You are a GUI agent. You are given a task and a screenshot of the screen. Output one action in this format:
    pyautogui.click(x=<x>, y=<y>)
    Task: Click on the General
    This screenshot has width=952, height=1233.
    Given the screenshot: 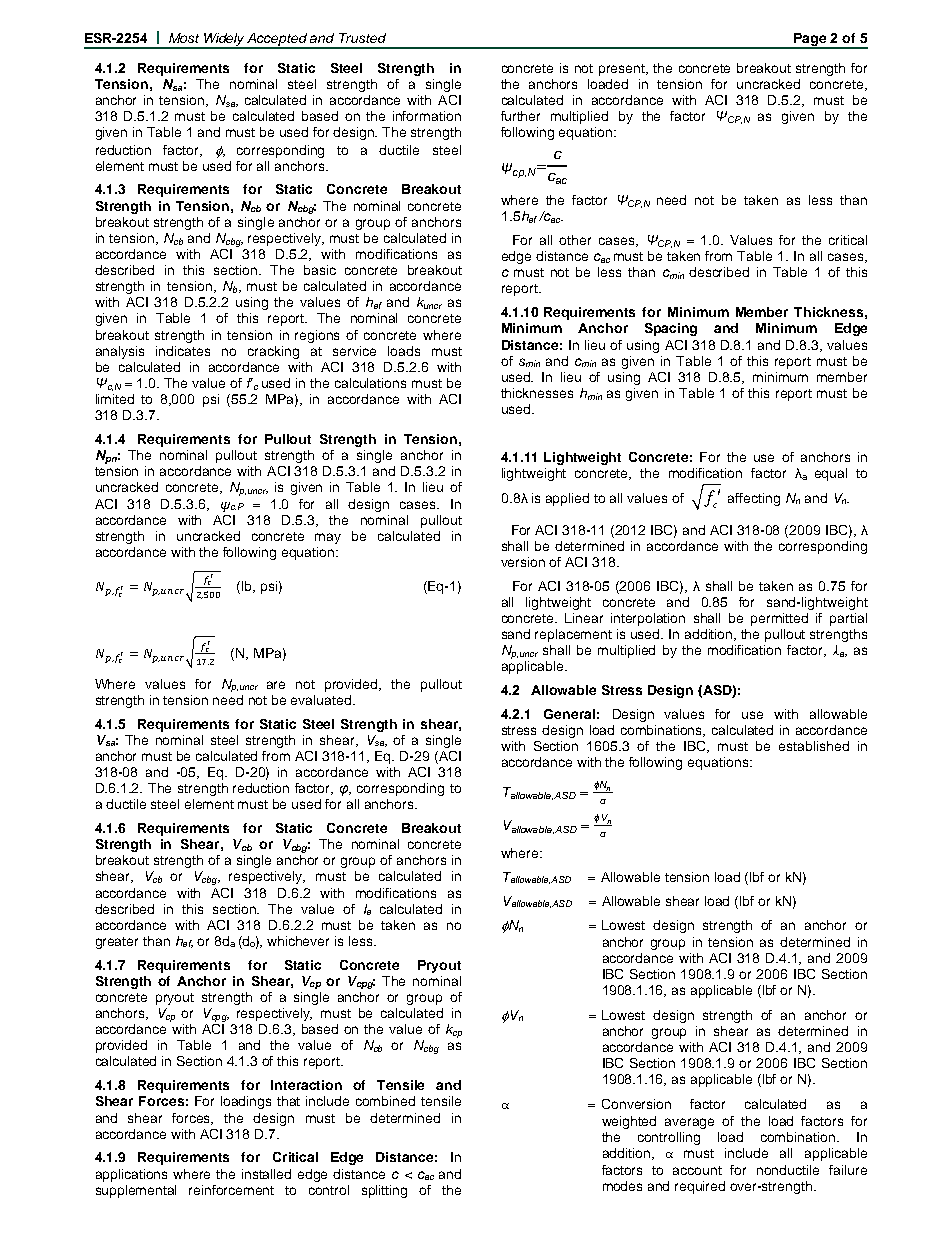 What is the action you would take?
    pyautogui.click(x=569, y=714)
